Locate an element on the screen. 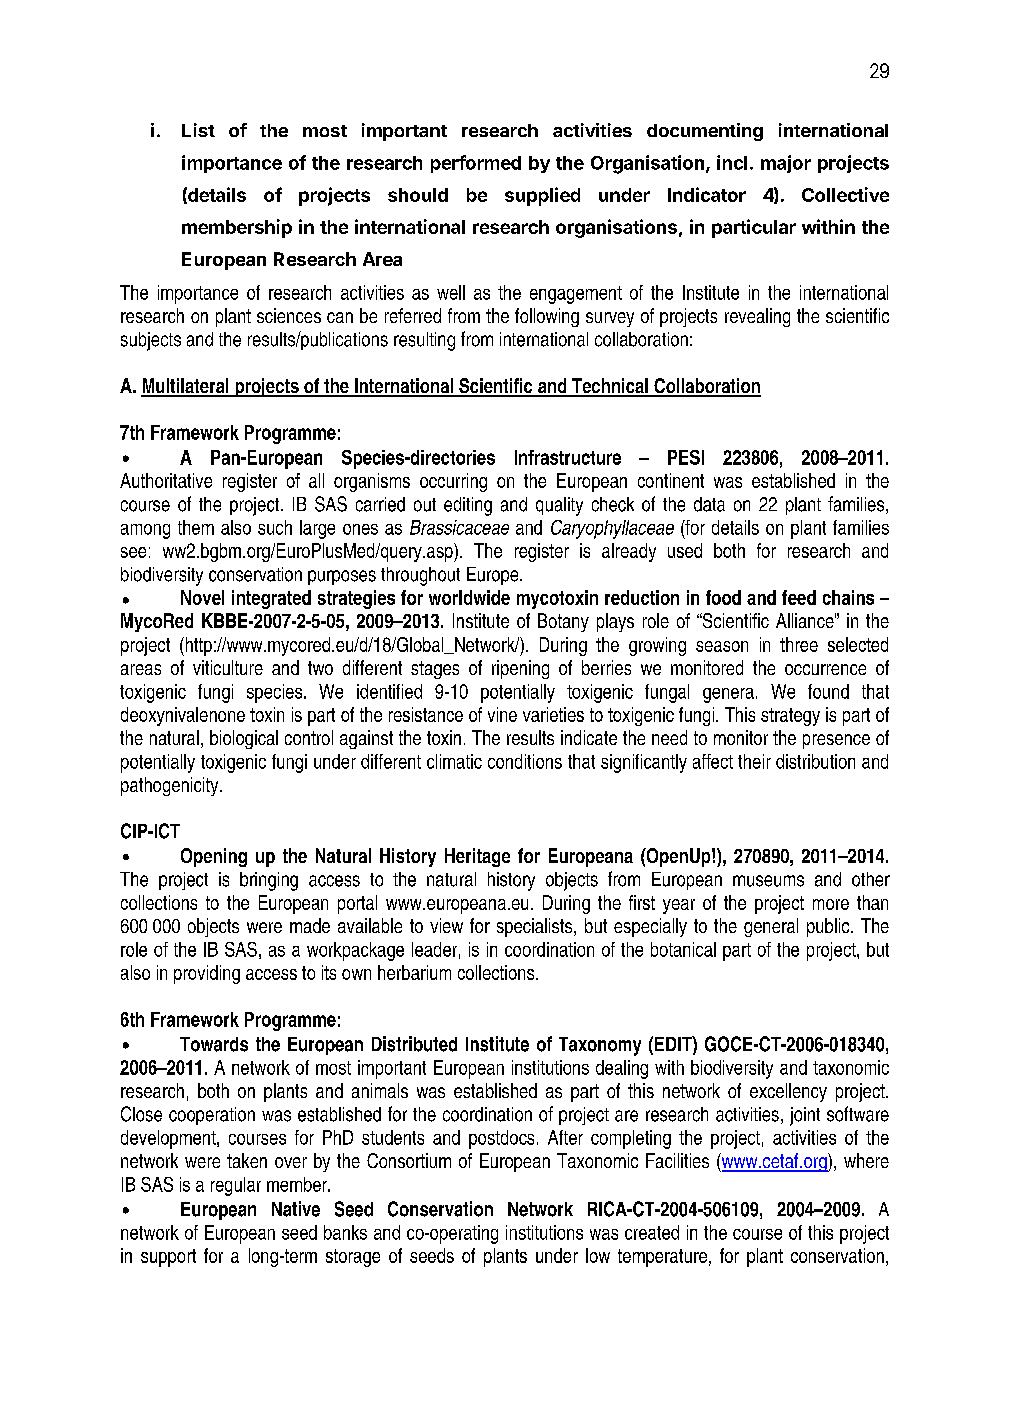 The height and width of the screenshot is (1428, 1009). view is located at coordinates (446, 925).
